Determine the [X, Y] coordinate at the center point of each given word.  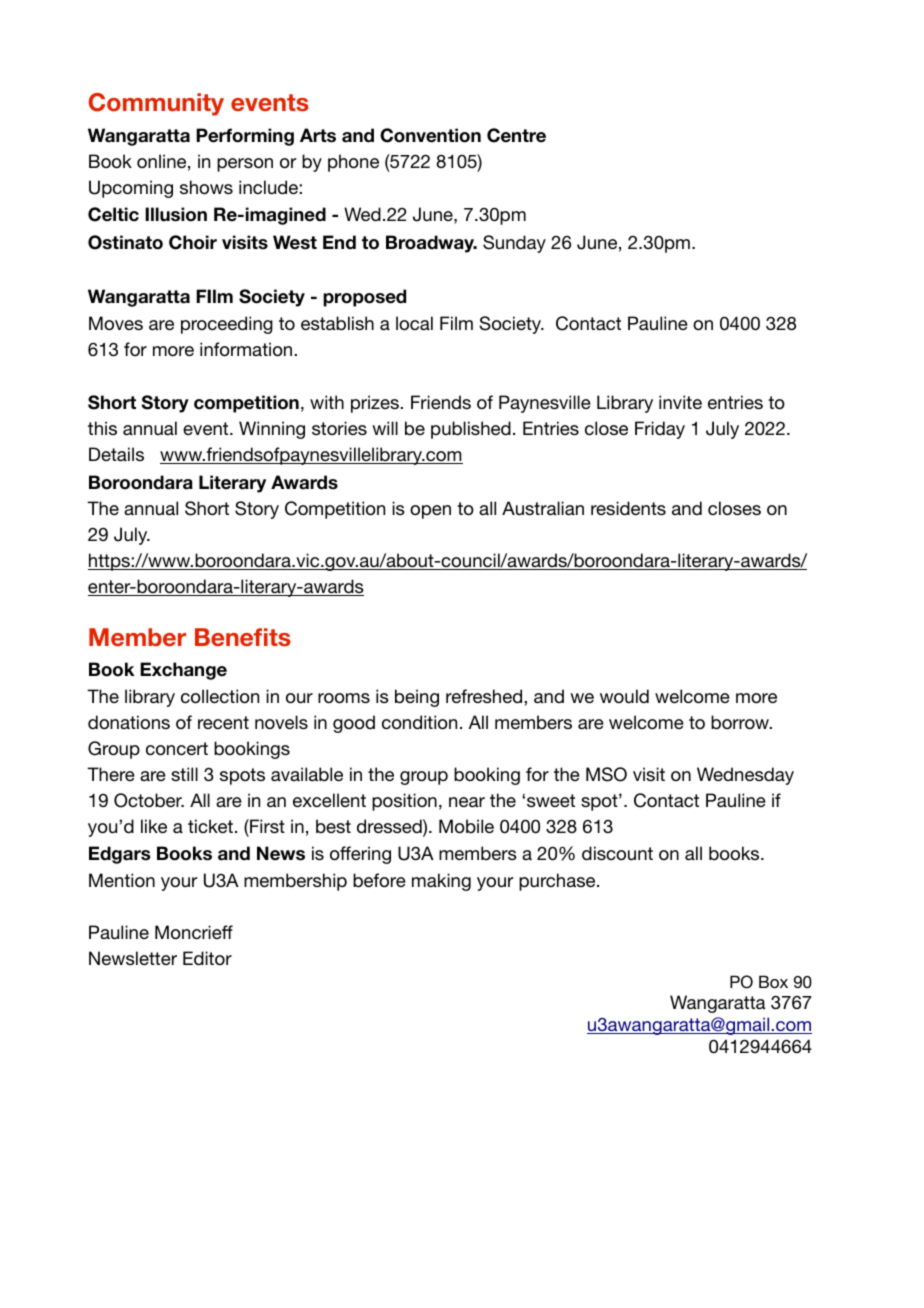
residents [628, 508]
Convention [430, 135]
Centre [516, 135]
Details [116, 454]
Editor [207, 958]
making [441, 882]
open [430, 512]
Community [156, 104]
